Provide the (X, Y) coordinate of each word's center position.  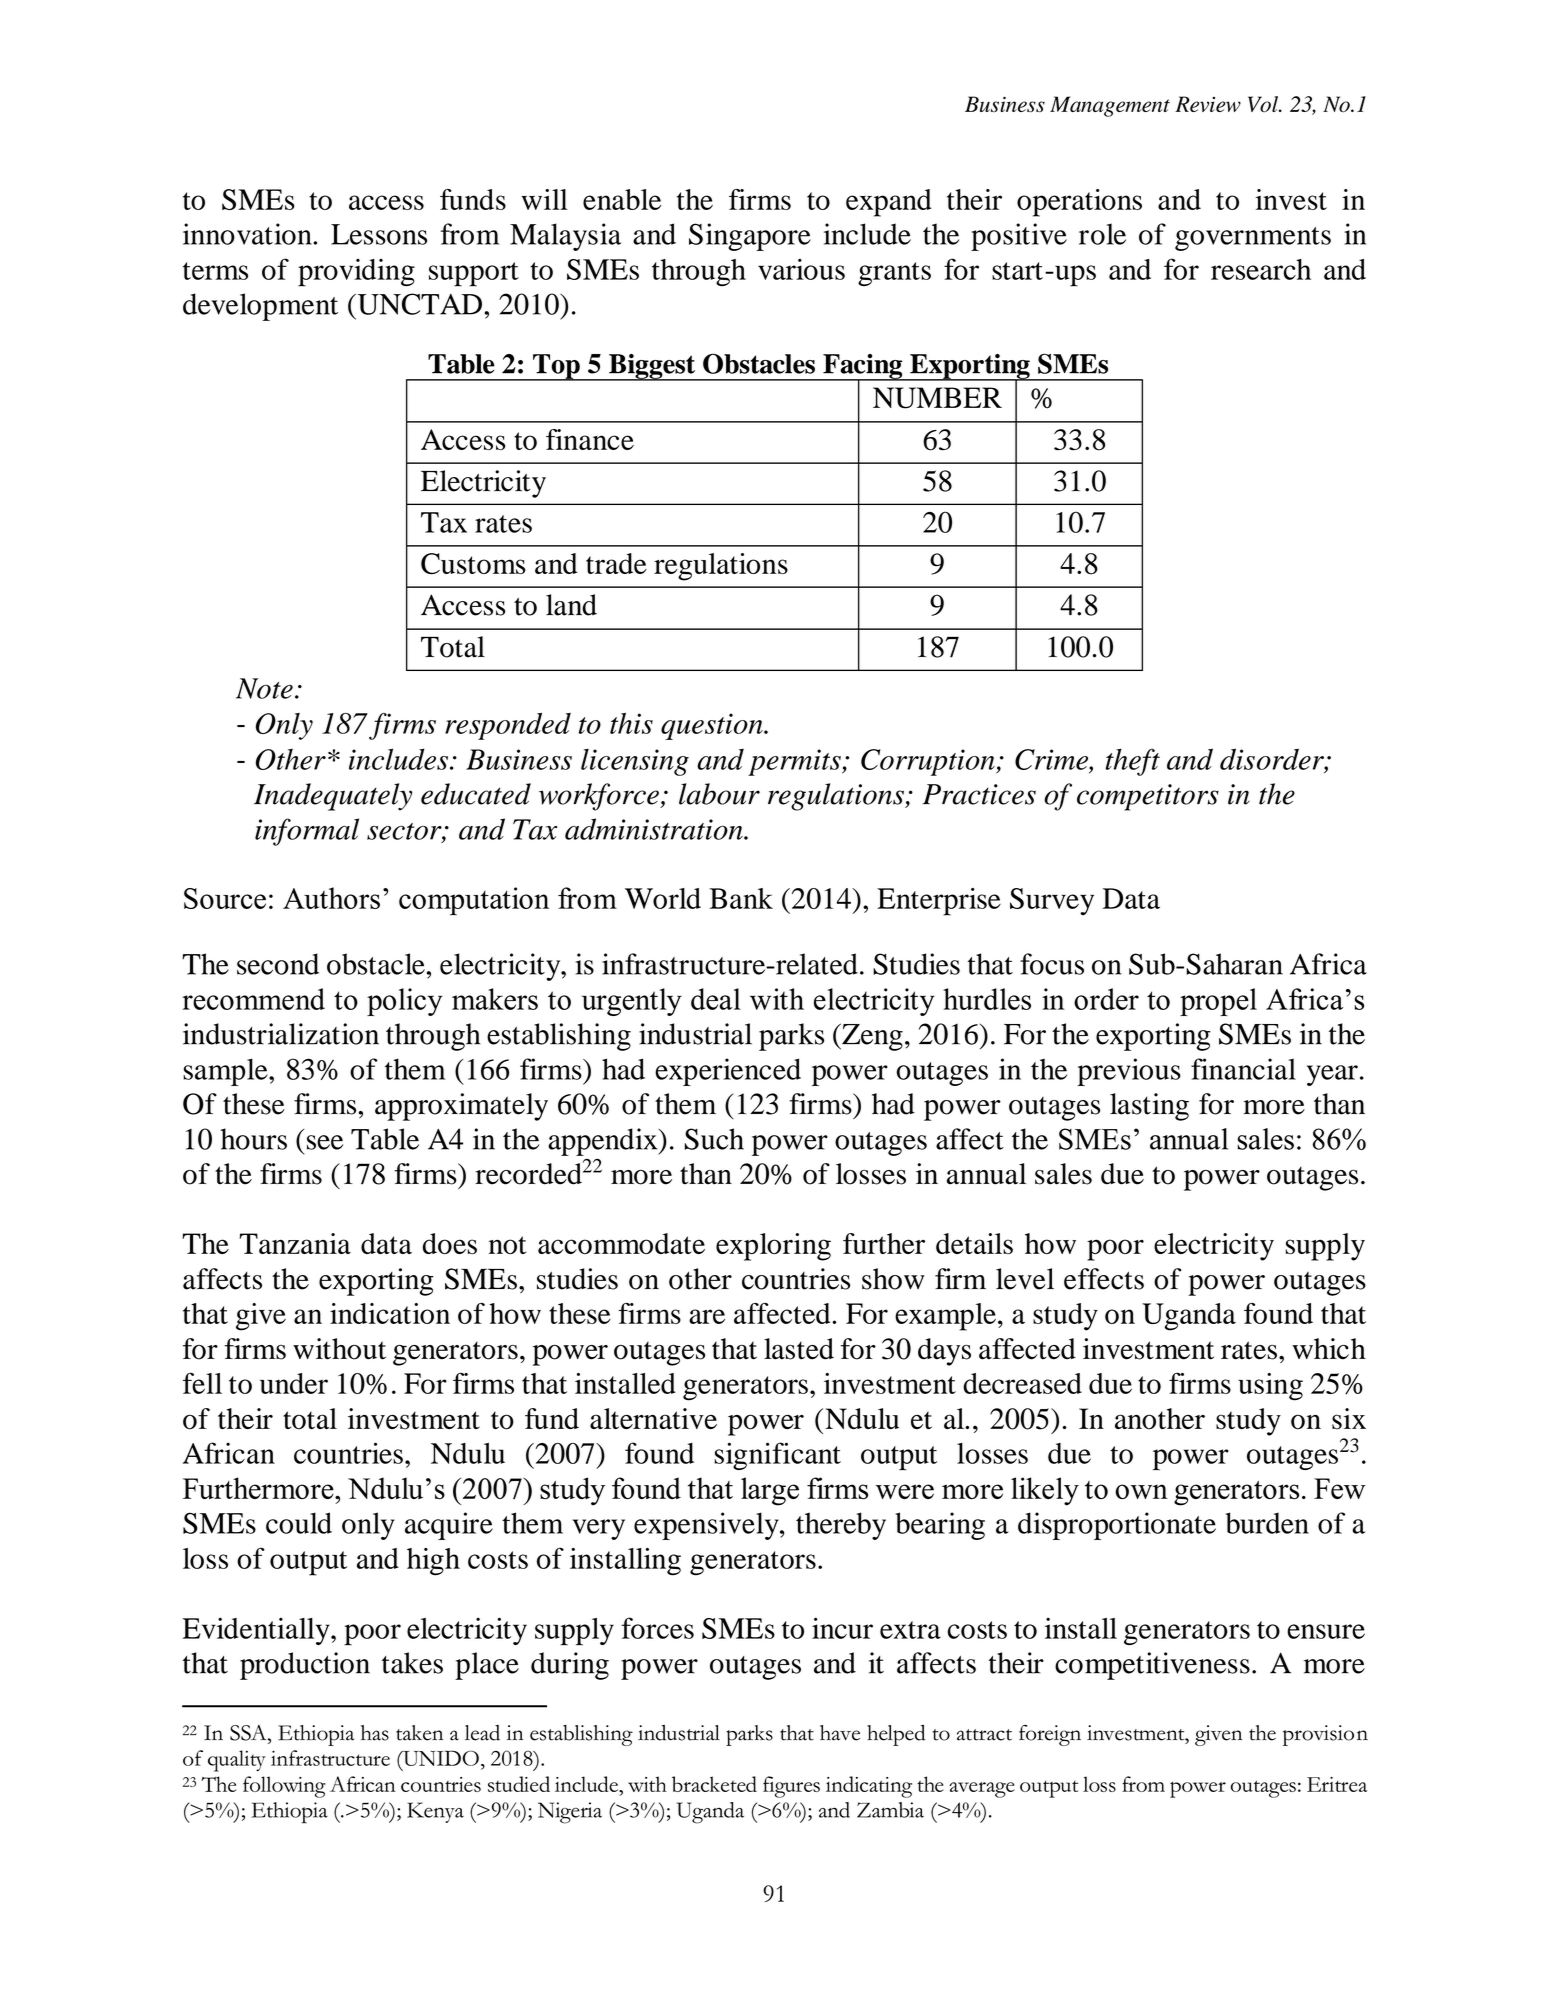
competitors (1148, 797)
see (325, 1142)
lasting (1149, 1107)
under (294, 1383)
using (1270, 1387)
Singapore (750, 237)
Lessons (379, 234)
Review (1208, 104)
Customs (473, 563)
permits (795, 762)
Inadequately (333, 797)
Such (714, 1139)
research (1261, 269)
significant (777, 1456)
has (375, 1733)
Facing (863, 367)
